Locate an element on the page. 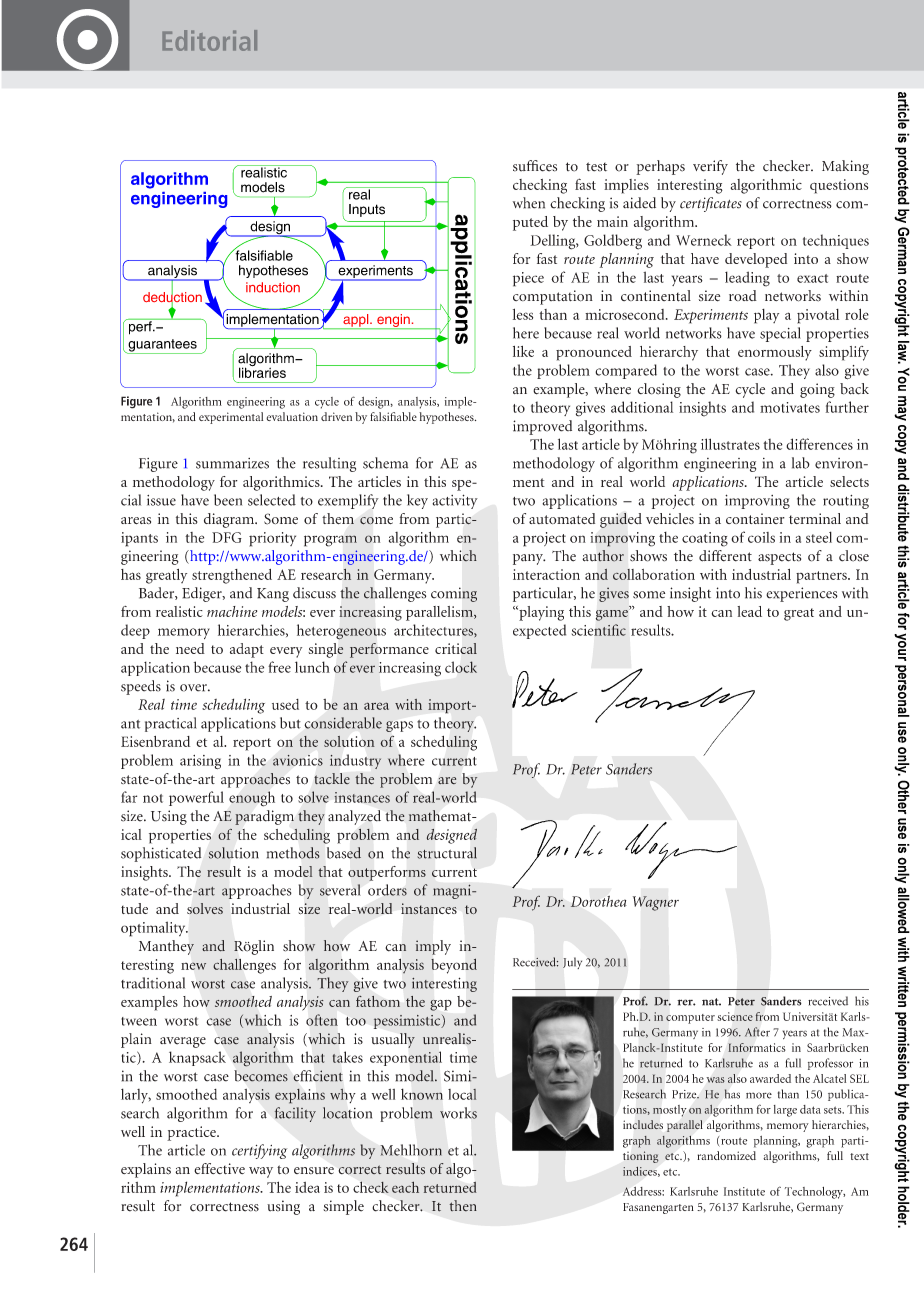 The width and height of the page is (924, 1308). local is located at coordinates (462, 1094).
